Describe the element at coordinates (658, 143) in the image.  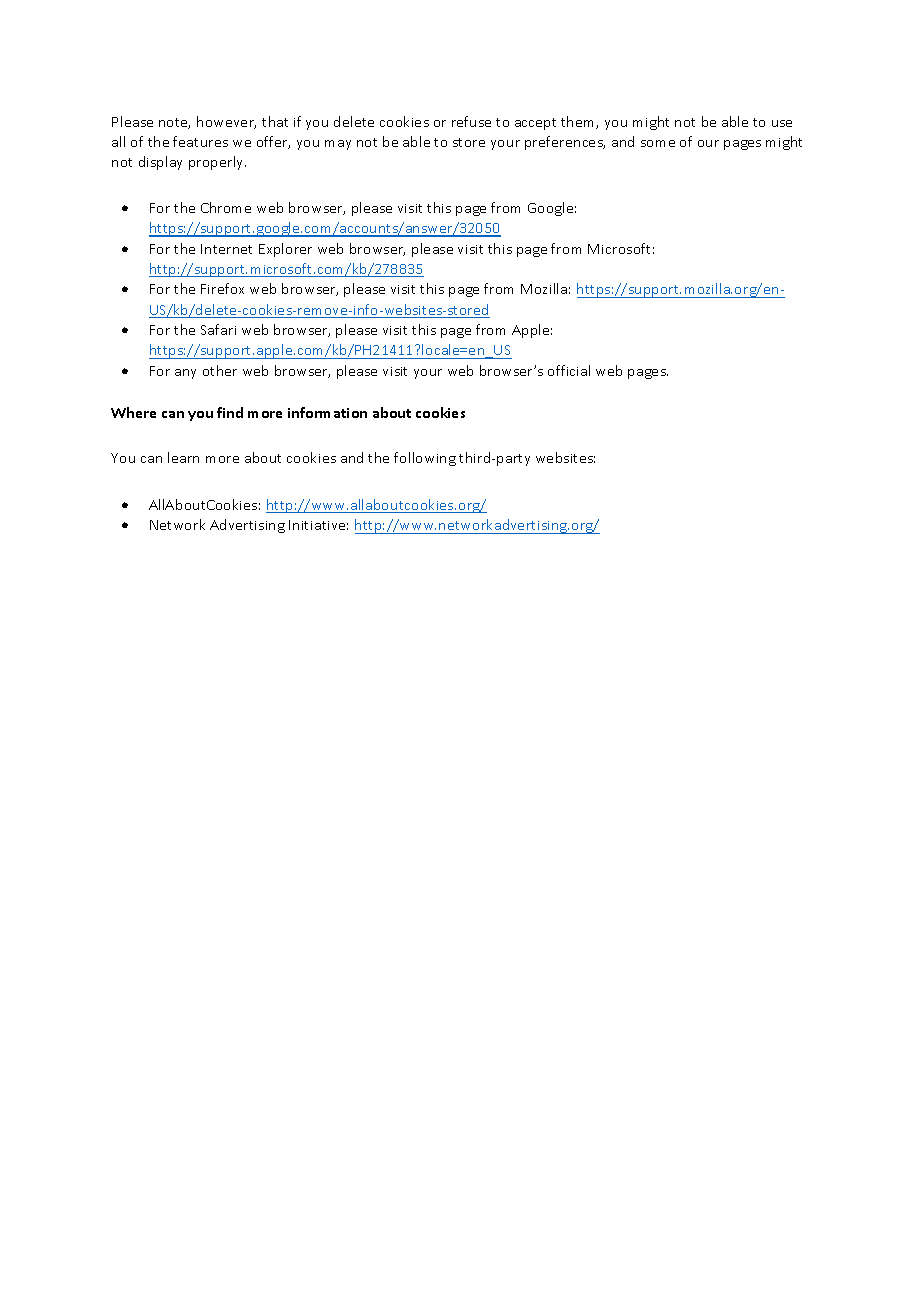
I see `some` at that location.
